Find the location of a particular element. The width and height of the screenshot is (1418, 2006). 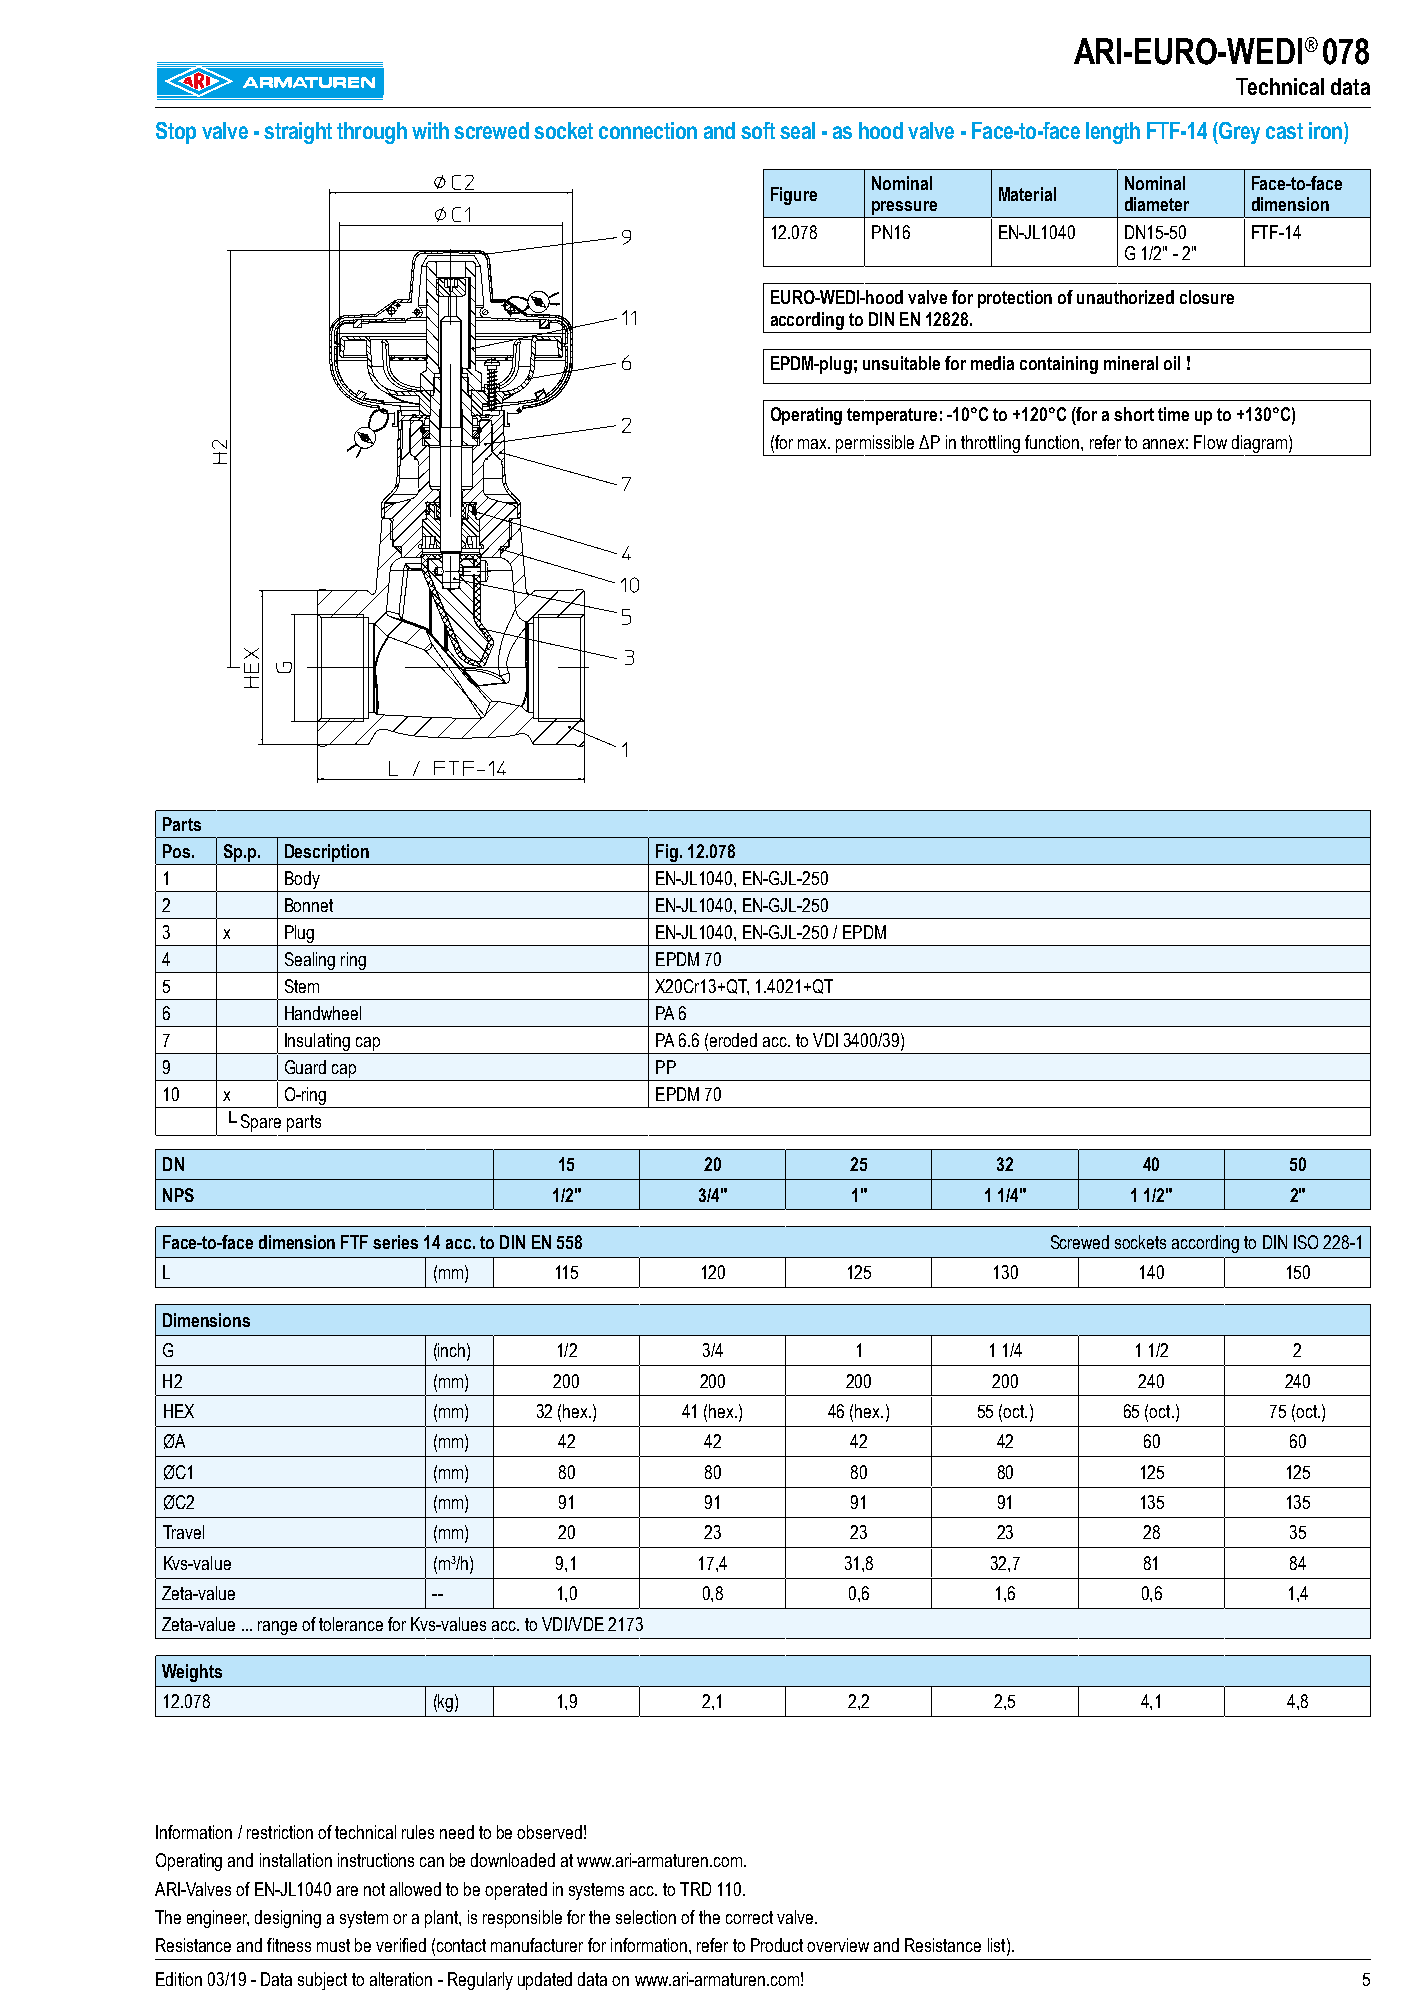

Figure is located at coordinates (794, 196).
